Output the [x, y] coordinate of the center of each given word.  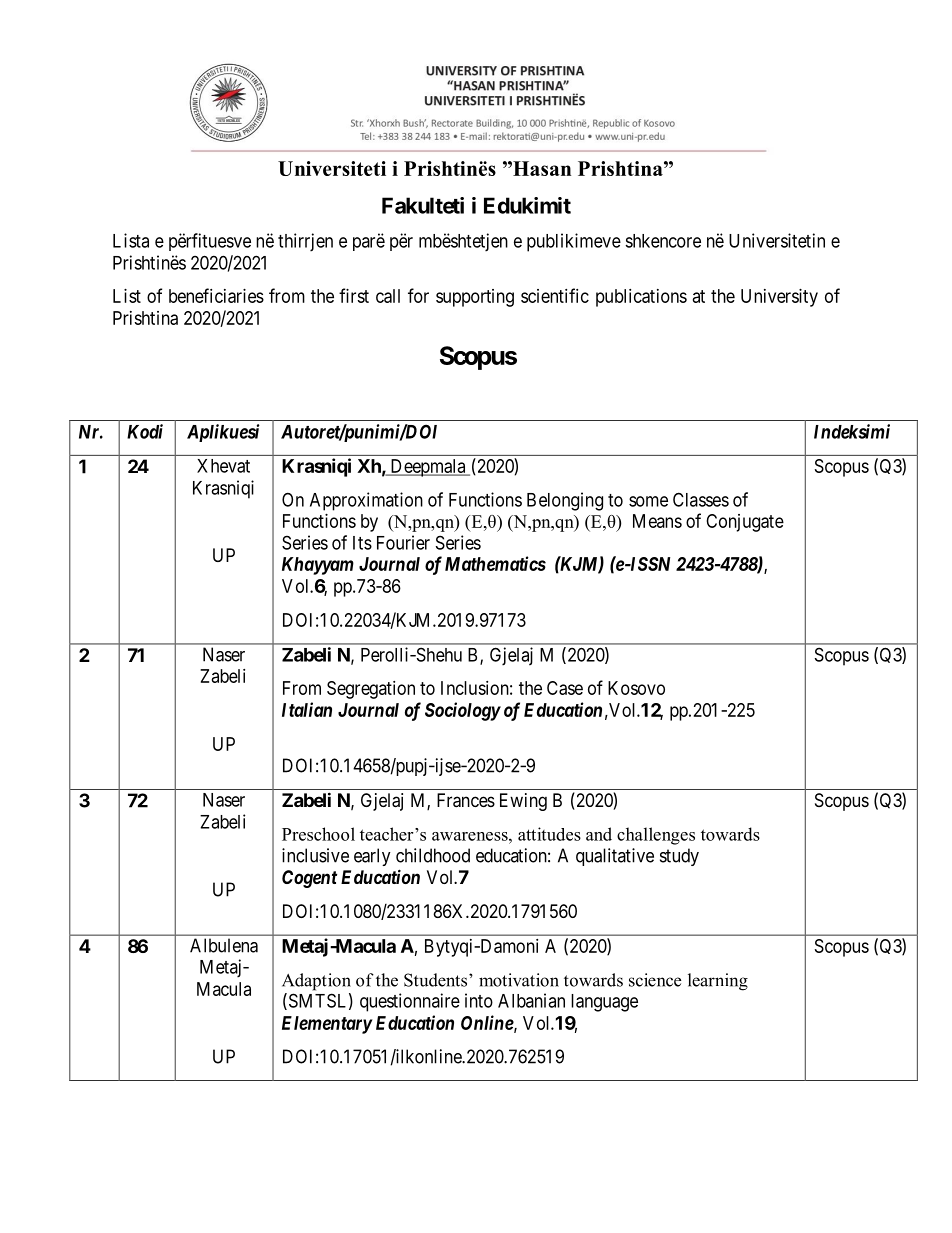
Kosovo [636, 688]
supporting [475, 298]
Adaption [316, 982]
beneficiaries [216, 295]
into [479, 1000]
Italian [307, 709]
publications [641, 298]
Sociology [463, 711]
